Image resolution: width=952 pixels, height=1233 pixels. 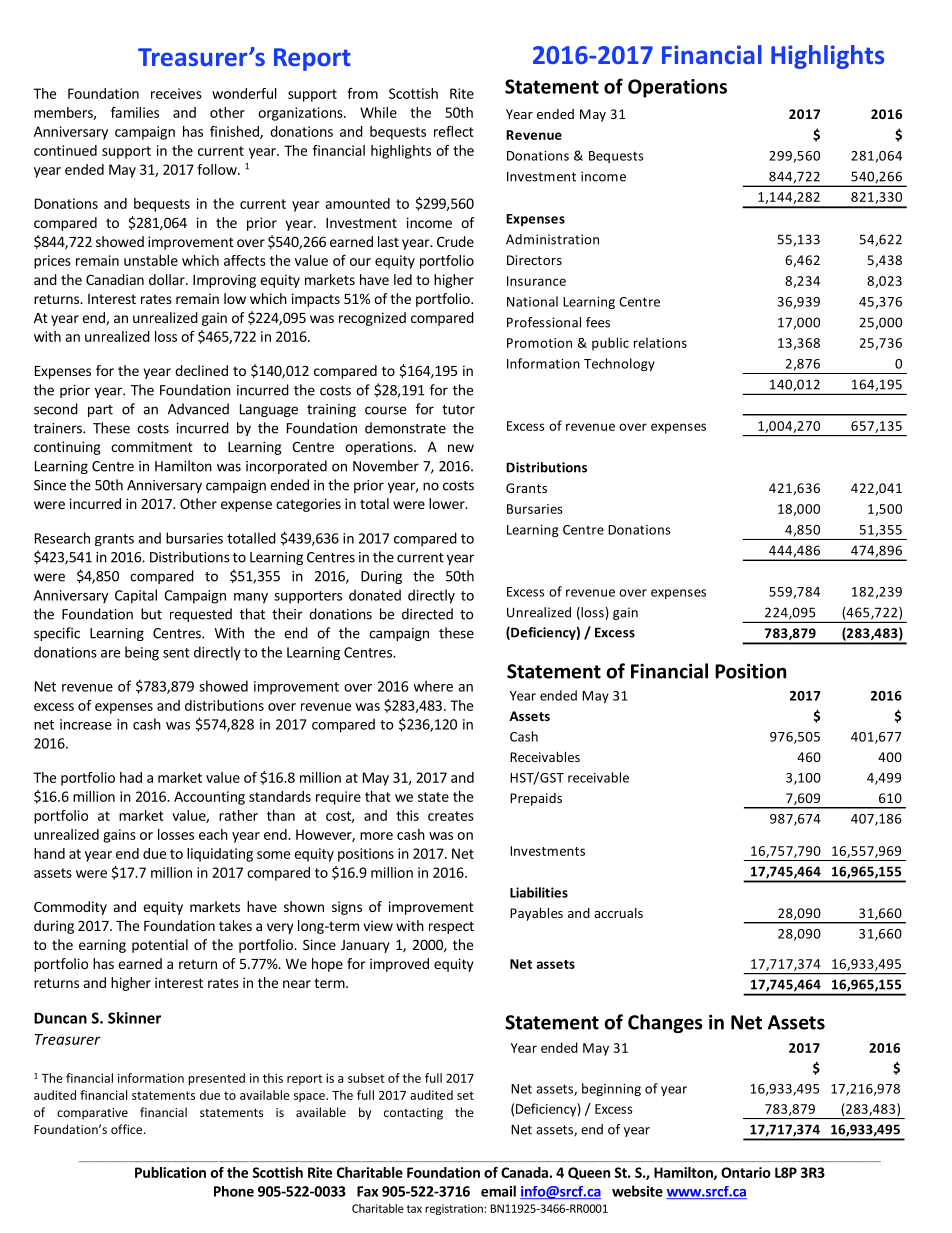 What do you see at coordinates (619, 364) in the page?
I see `Technology` at bounding box center [619, 364].
